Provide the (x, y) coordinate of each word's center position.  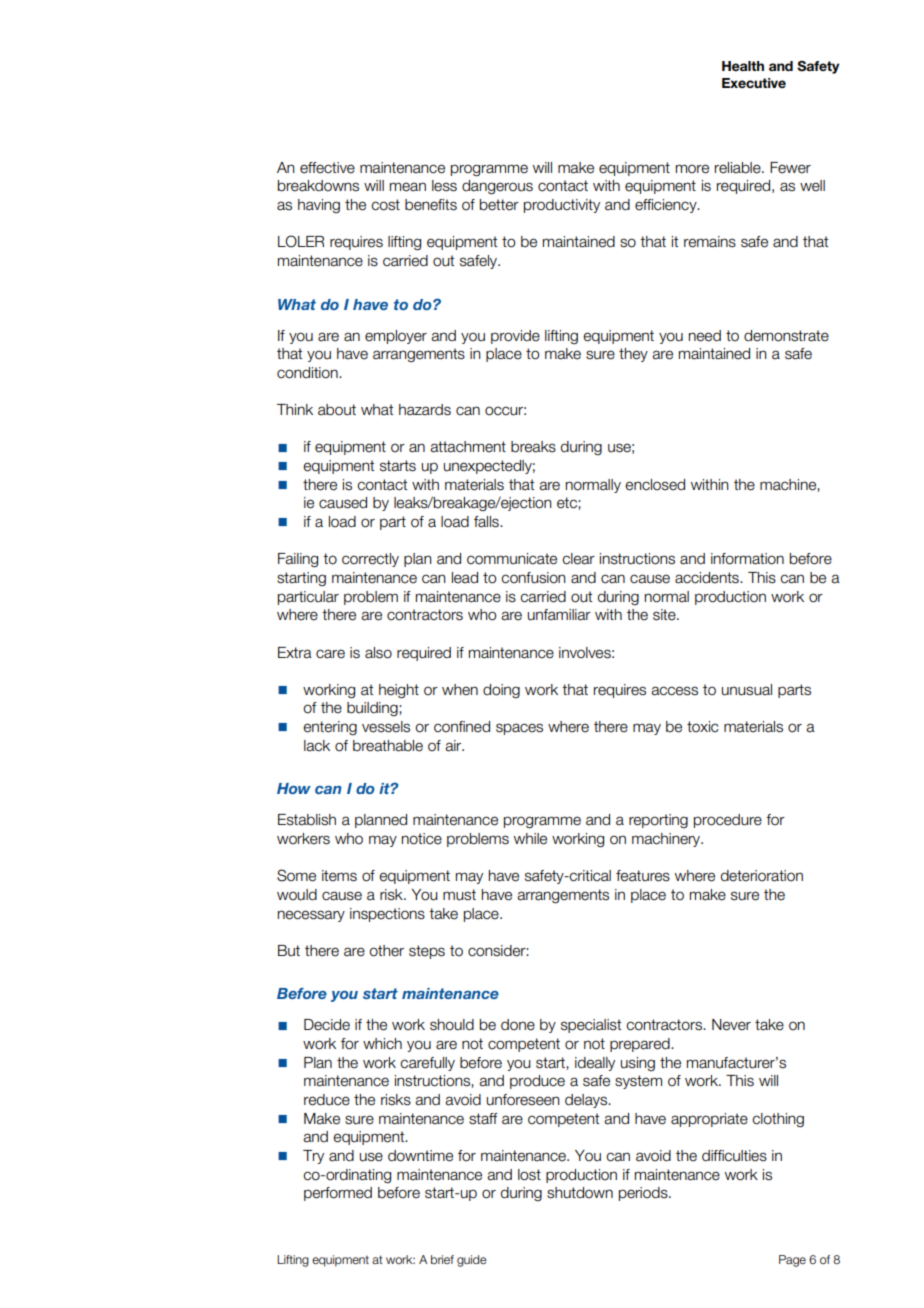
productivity (562, 206)
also (378, 653)
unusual (746, 690)
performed (338, 1194)
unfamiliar (559, 615)
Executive (754, 83)
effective (327, 168)
